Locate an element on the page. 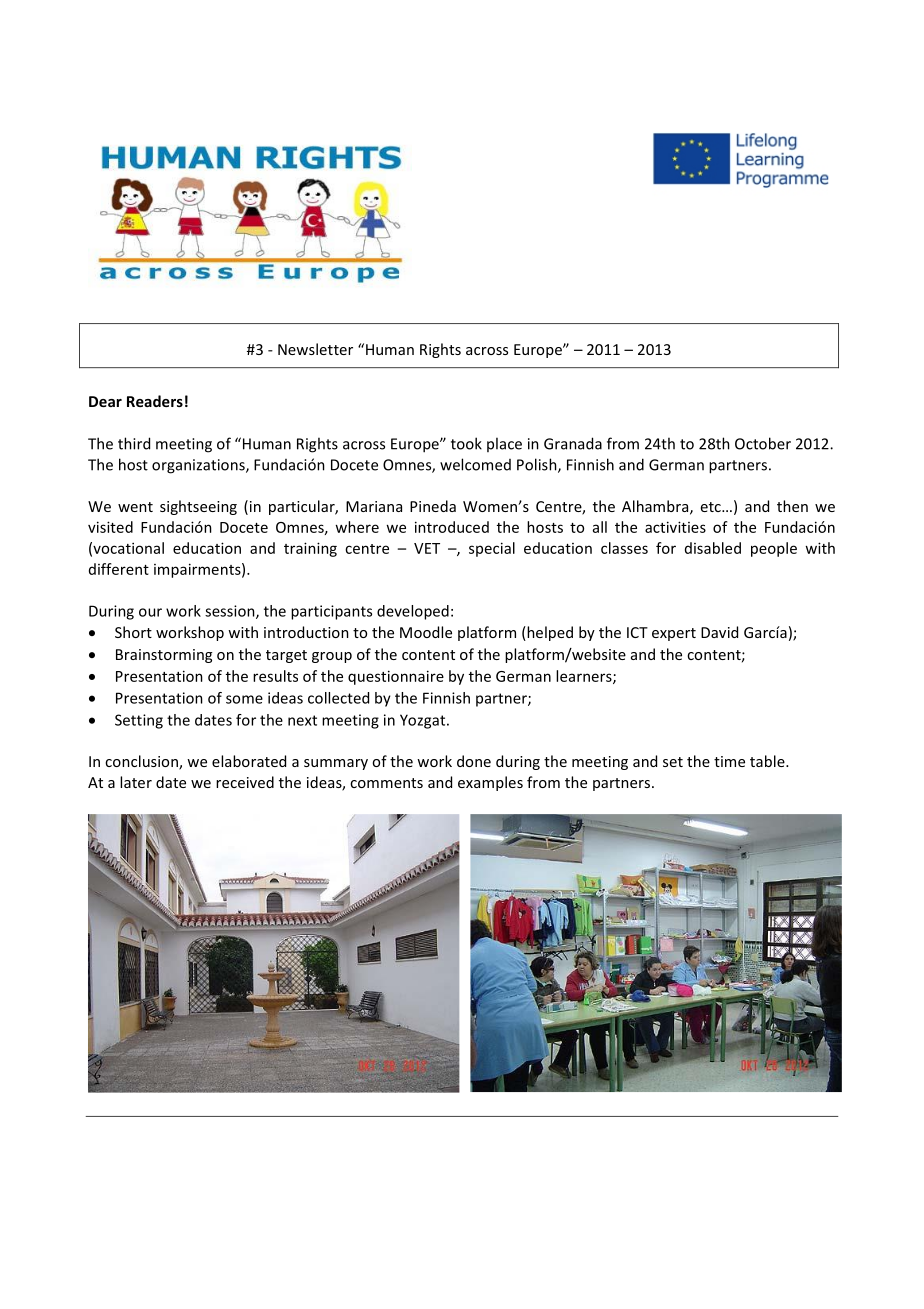 The image size is (924, 1309). October is located at coordinates (763, 443).
